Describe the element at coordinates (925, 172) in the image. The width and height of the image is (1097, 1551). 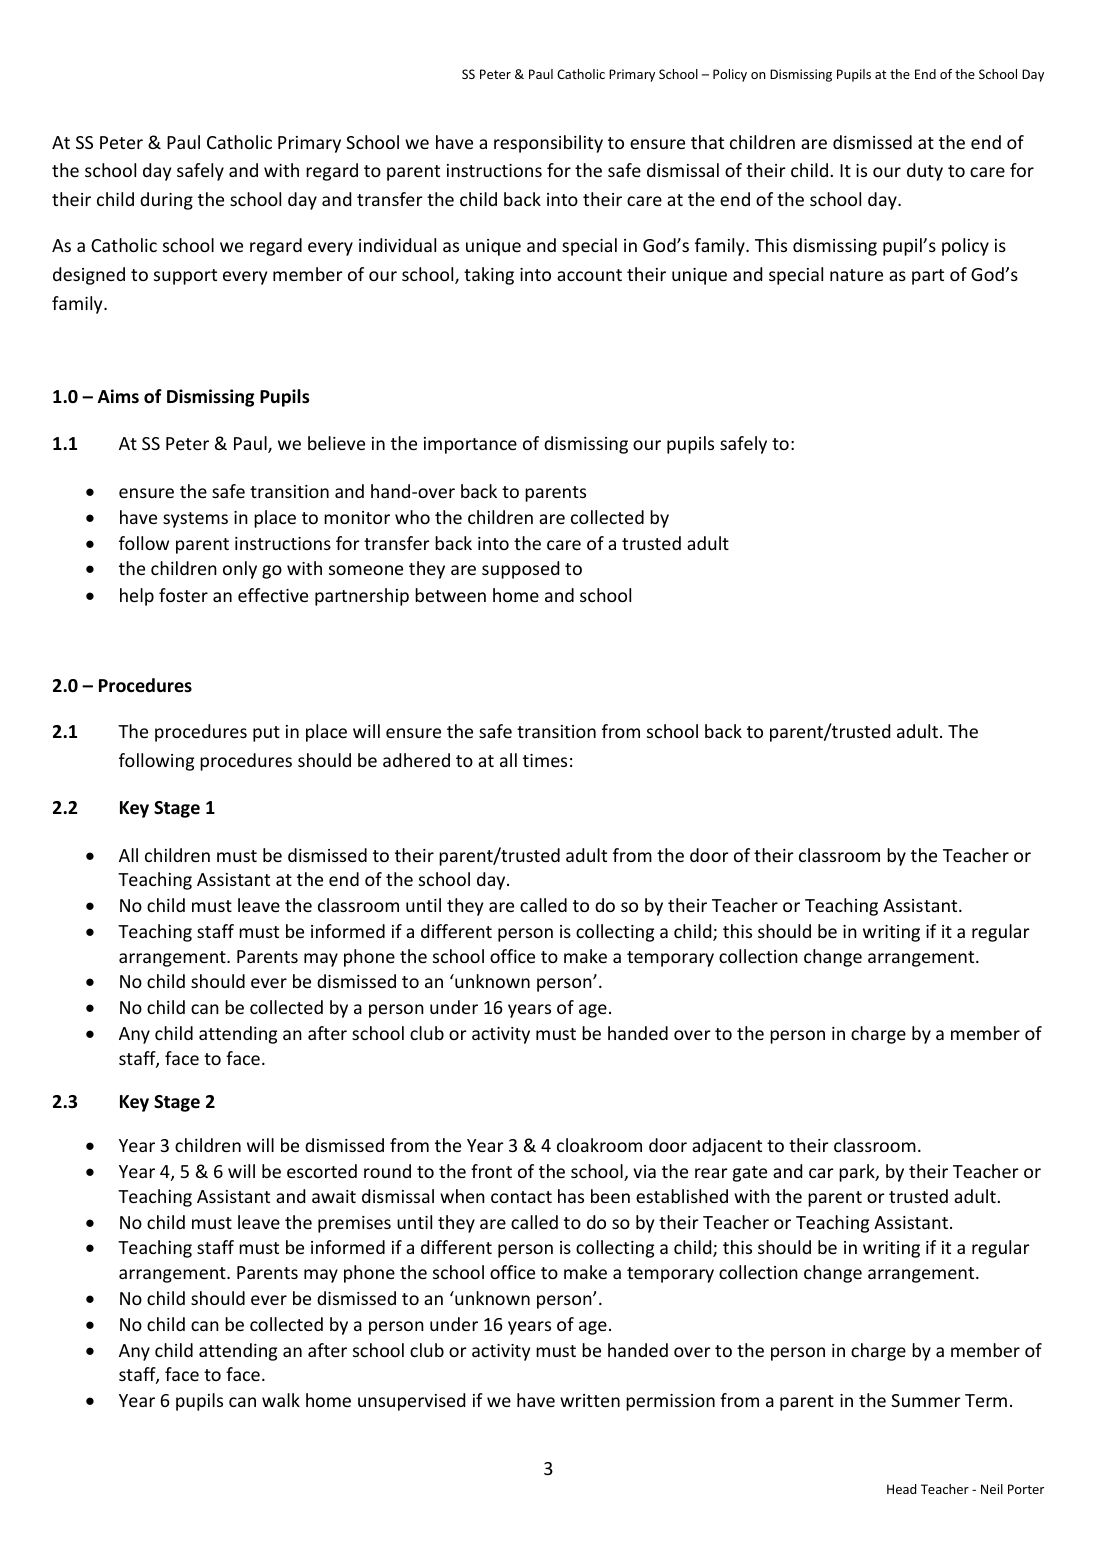
I see `duty` at that location.
